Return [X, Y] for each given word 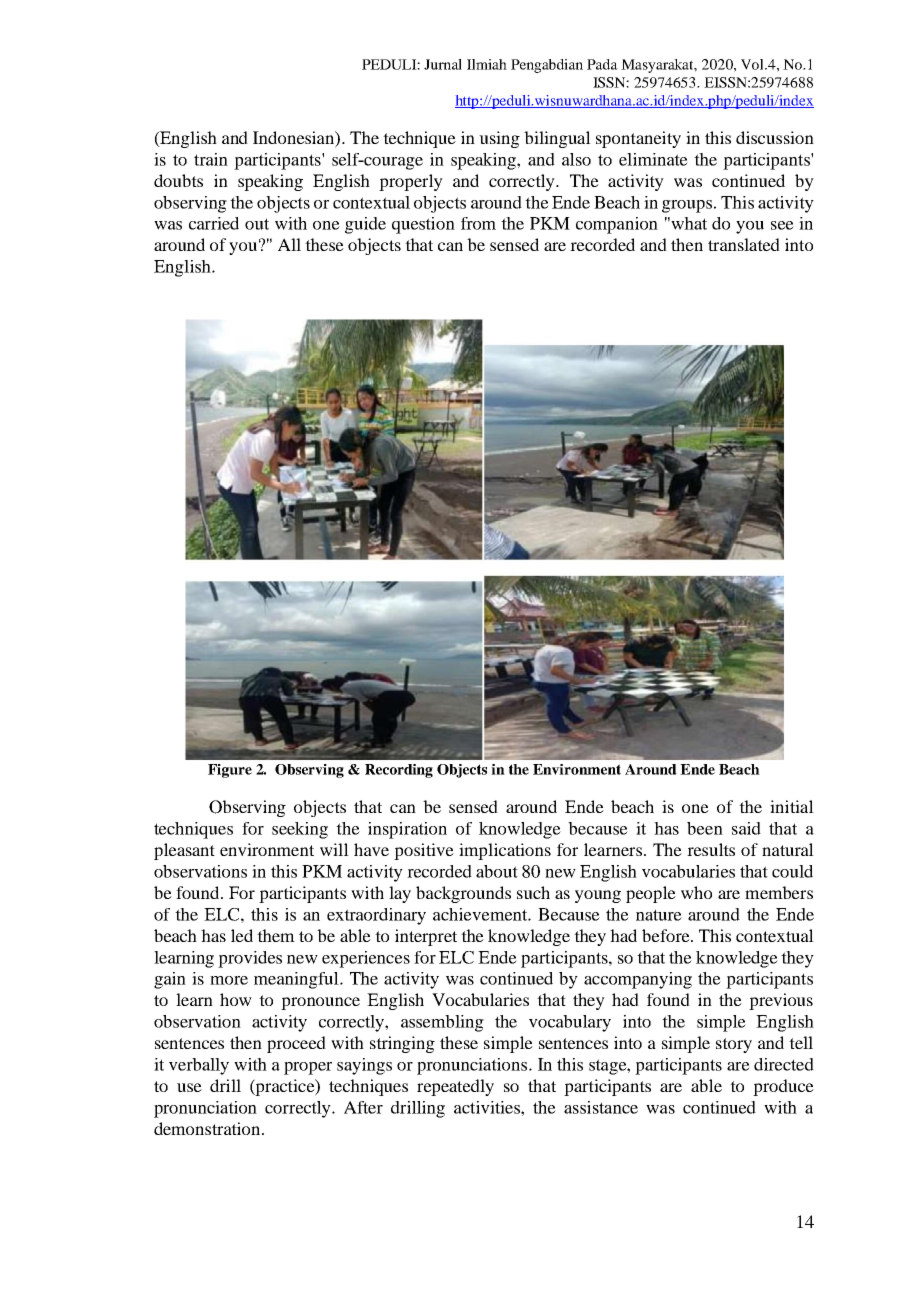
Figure [230, 771]
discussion [775, 137]
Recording [399, 771]
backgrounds [463, 894]
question [423, 225]
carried [214, 223]
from [478, 223]
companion [617, 225]
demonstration [208, 1128]
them [276, 935]
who [696, 892]
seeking [300, 830]
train [211, 159]
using [499, 139]
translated [744, 244]
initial [792, 806]
